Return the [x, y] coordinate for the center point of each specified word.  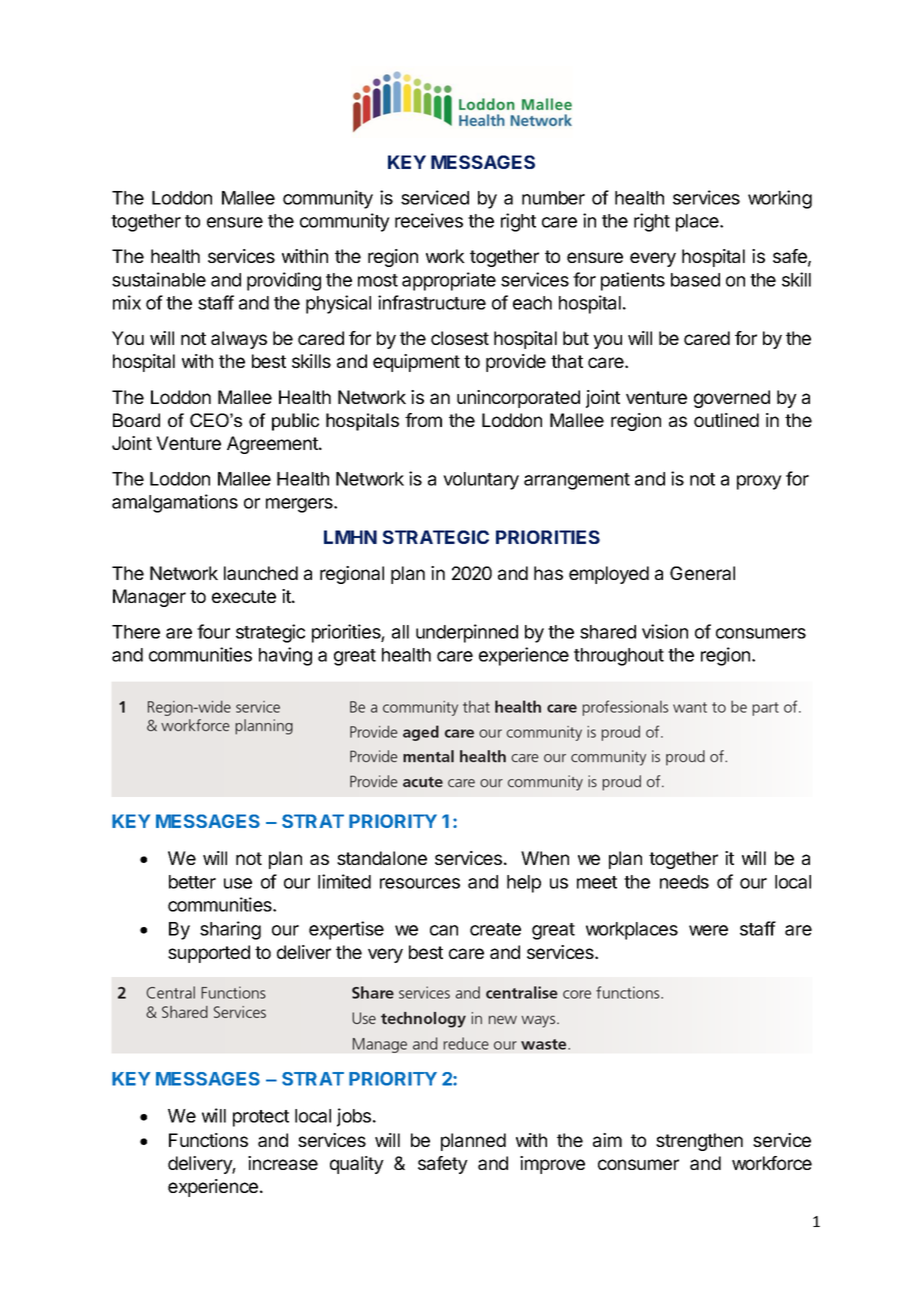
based [695, 280]
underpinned [467, 633]
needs [684, 882]
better [192, 882]
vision [665, 631]
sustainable [159, 279]
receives [429, 220]
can [444, 930]
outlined [726, 420]
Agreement [273, 445]
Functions [208, 1140]
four [213, 631]
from [423, 420]
